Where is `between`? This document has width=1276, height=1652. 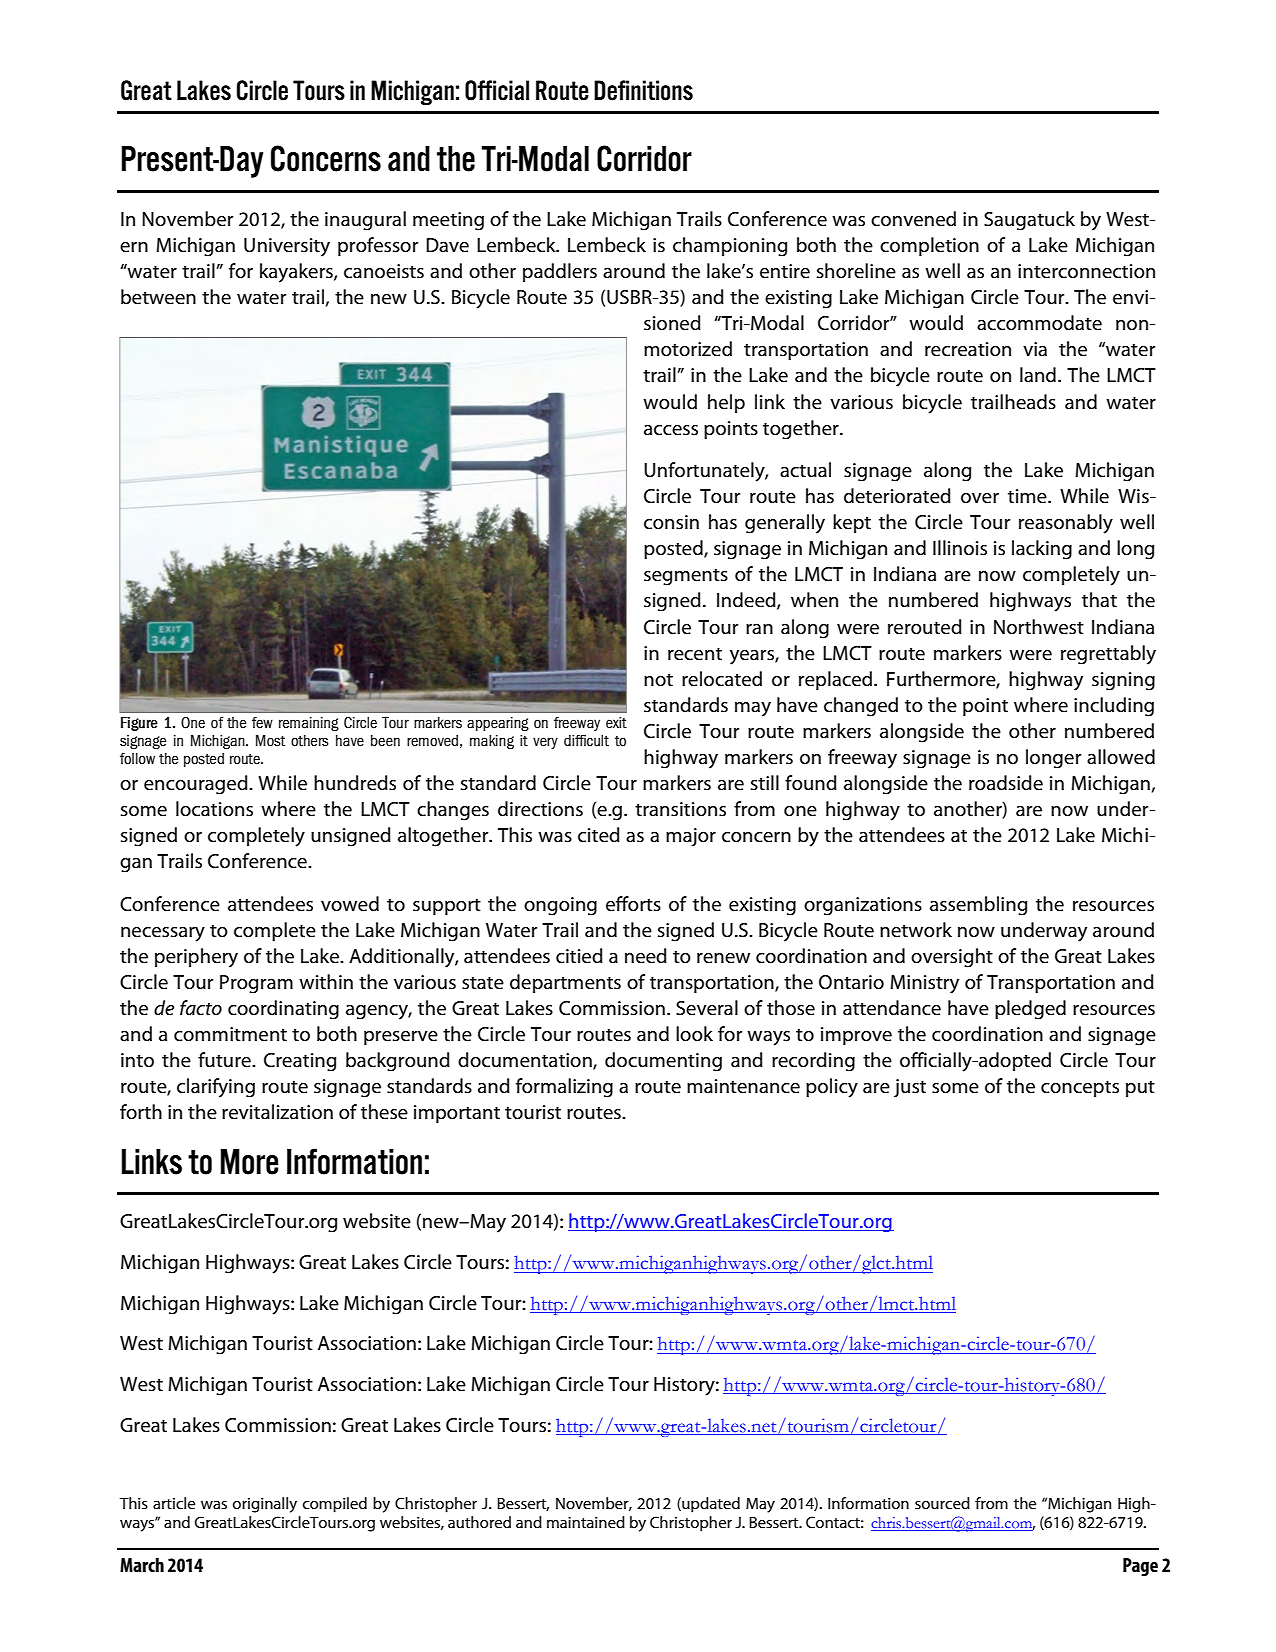 between is located at coordinates (158, 297).
